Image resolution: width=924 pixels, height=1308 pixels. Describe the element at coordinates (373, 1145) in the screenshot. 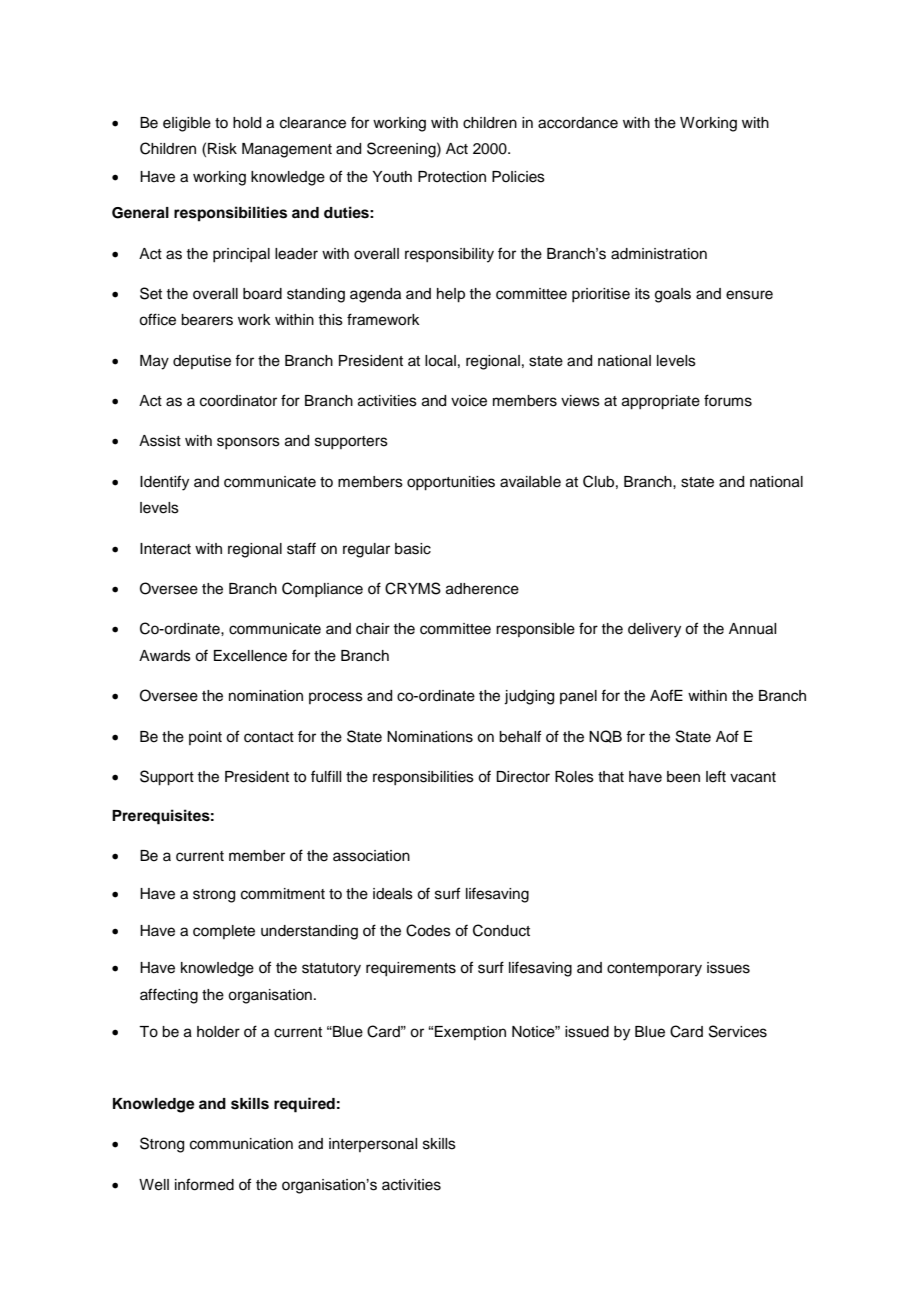

I see `interpersonal` at that location.
